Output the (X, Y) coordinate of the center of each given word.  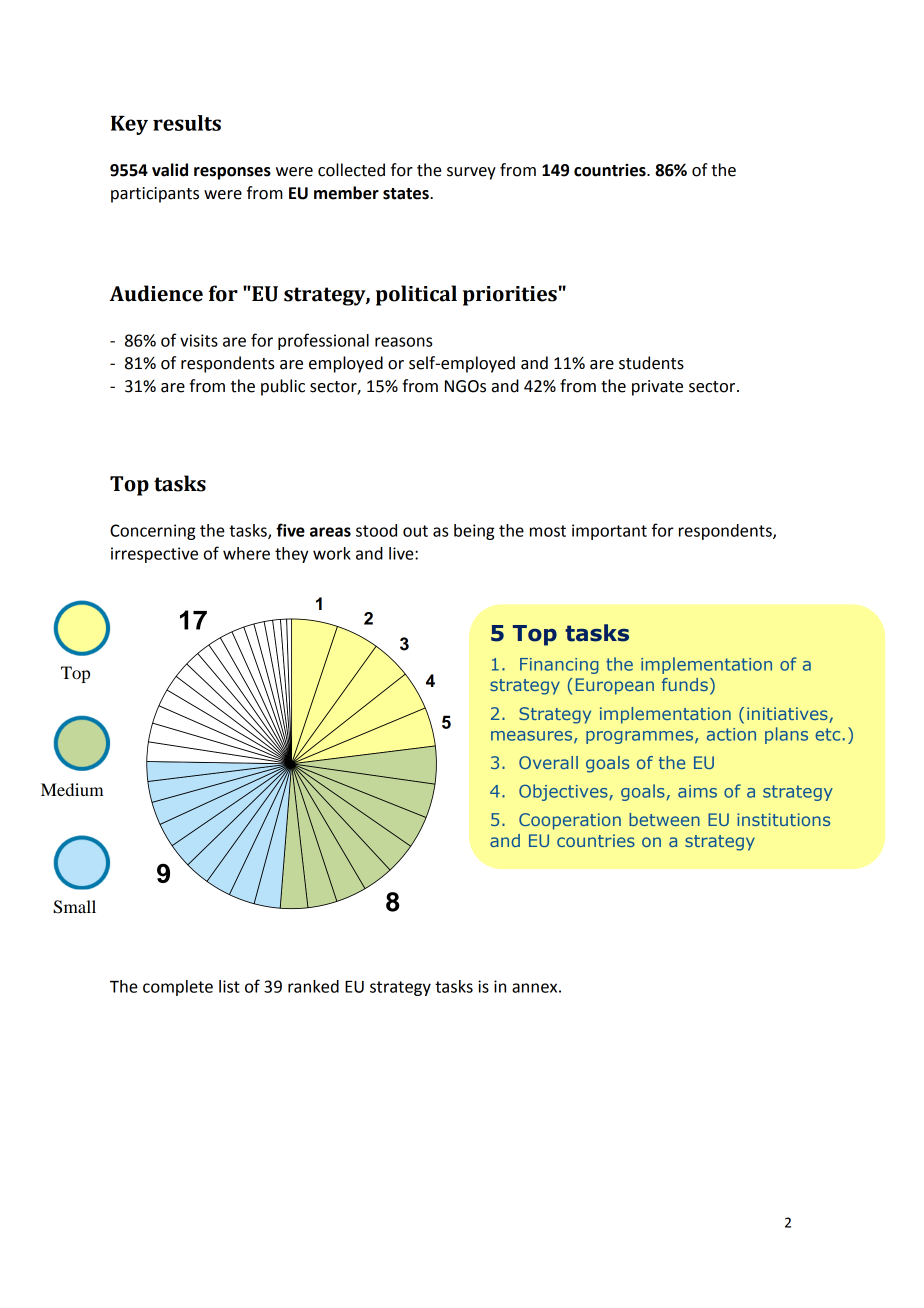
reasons (403, 342)
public (283, 387)
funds (685, 684)
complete (178, 988)
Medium (72, 789)
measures (533, 737)
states (407, 194)
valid (170, 170)
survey (471, 173)
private (657, 388)
